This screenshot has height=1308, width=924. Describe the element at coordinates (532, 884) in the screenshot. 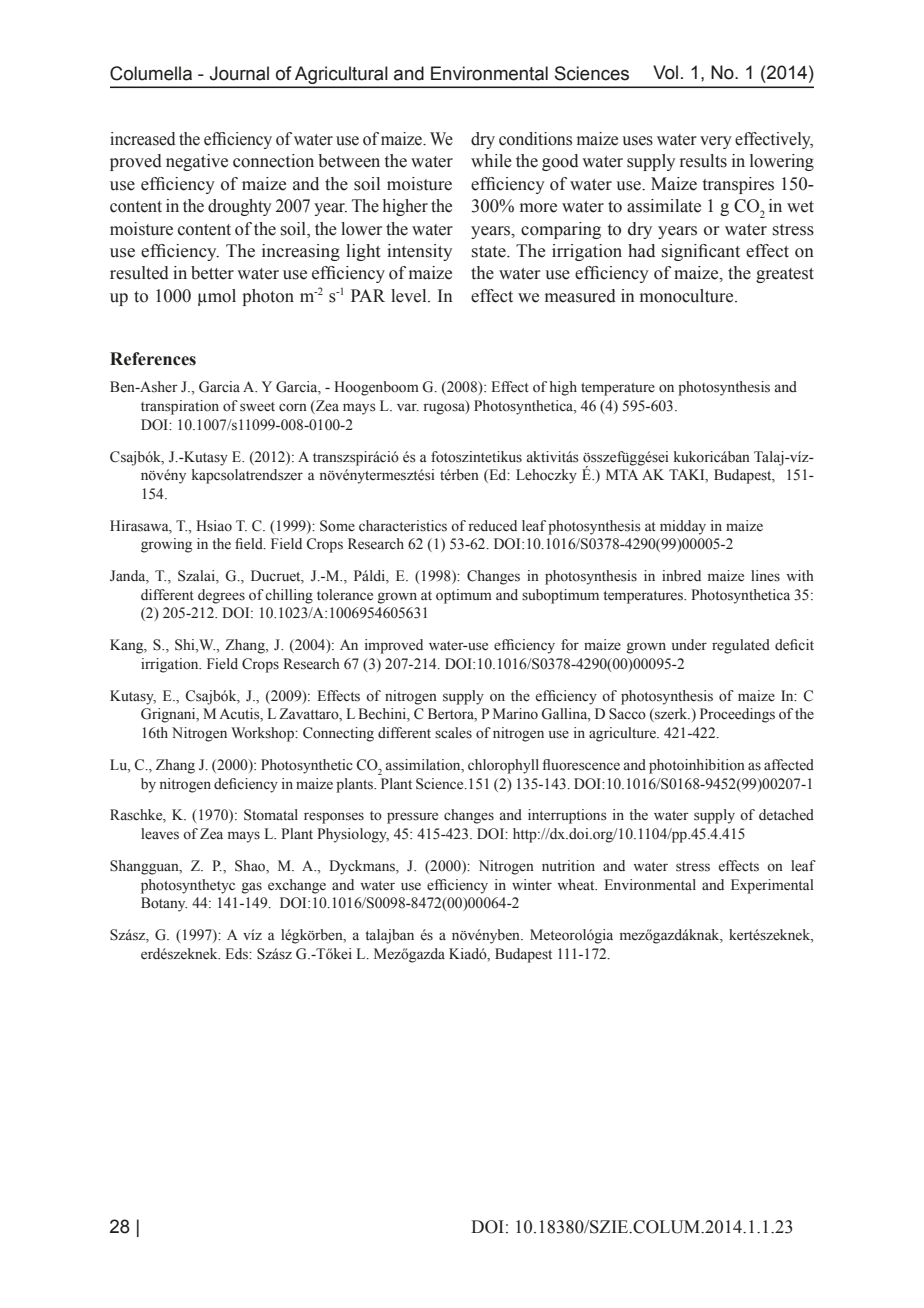

I see `winter` at that location.
